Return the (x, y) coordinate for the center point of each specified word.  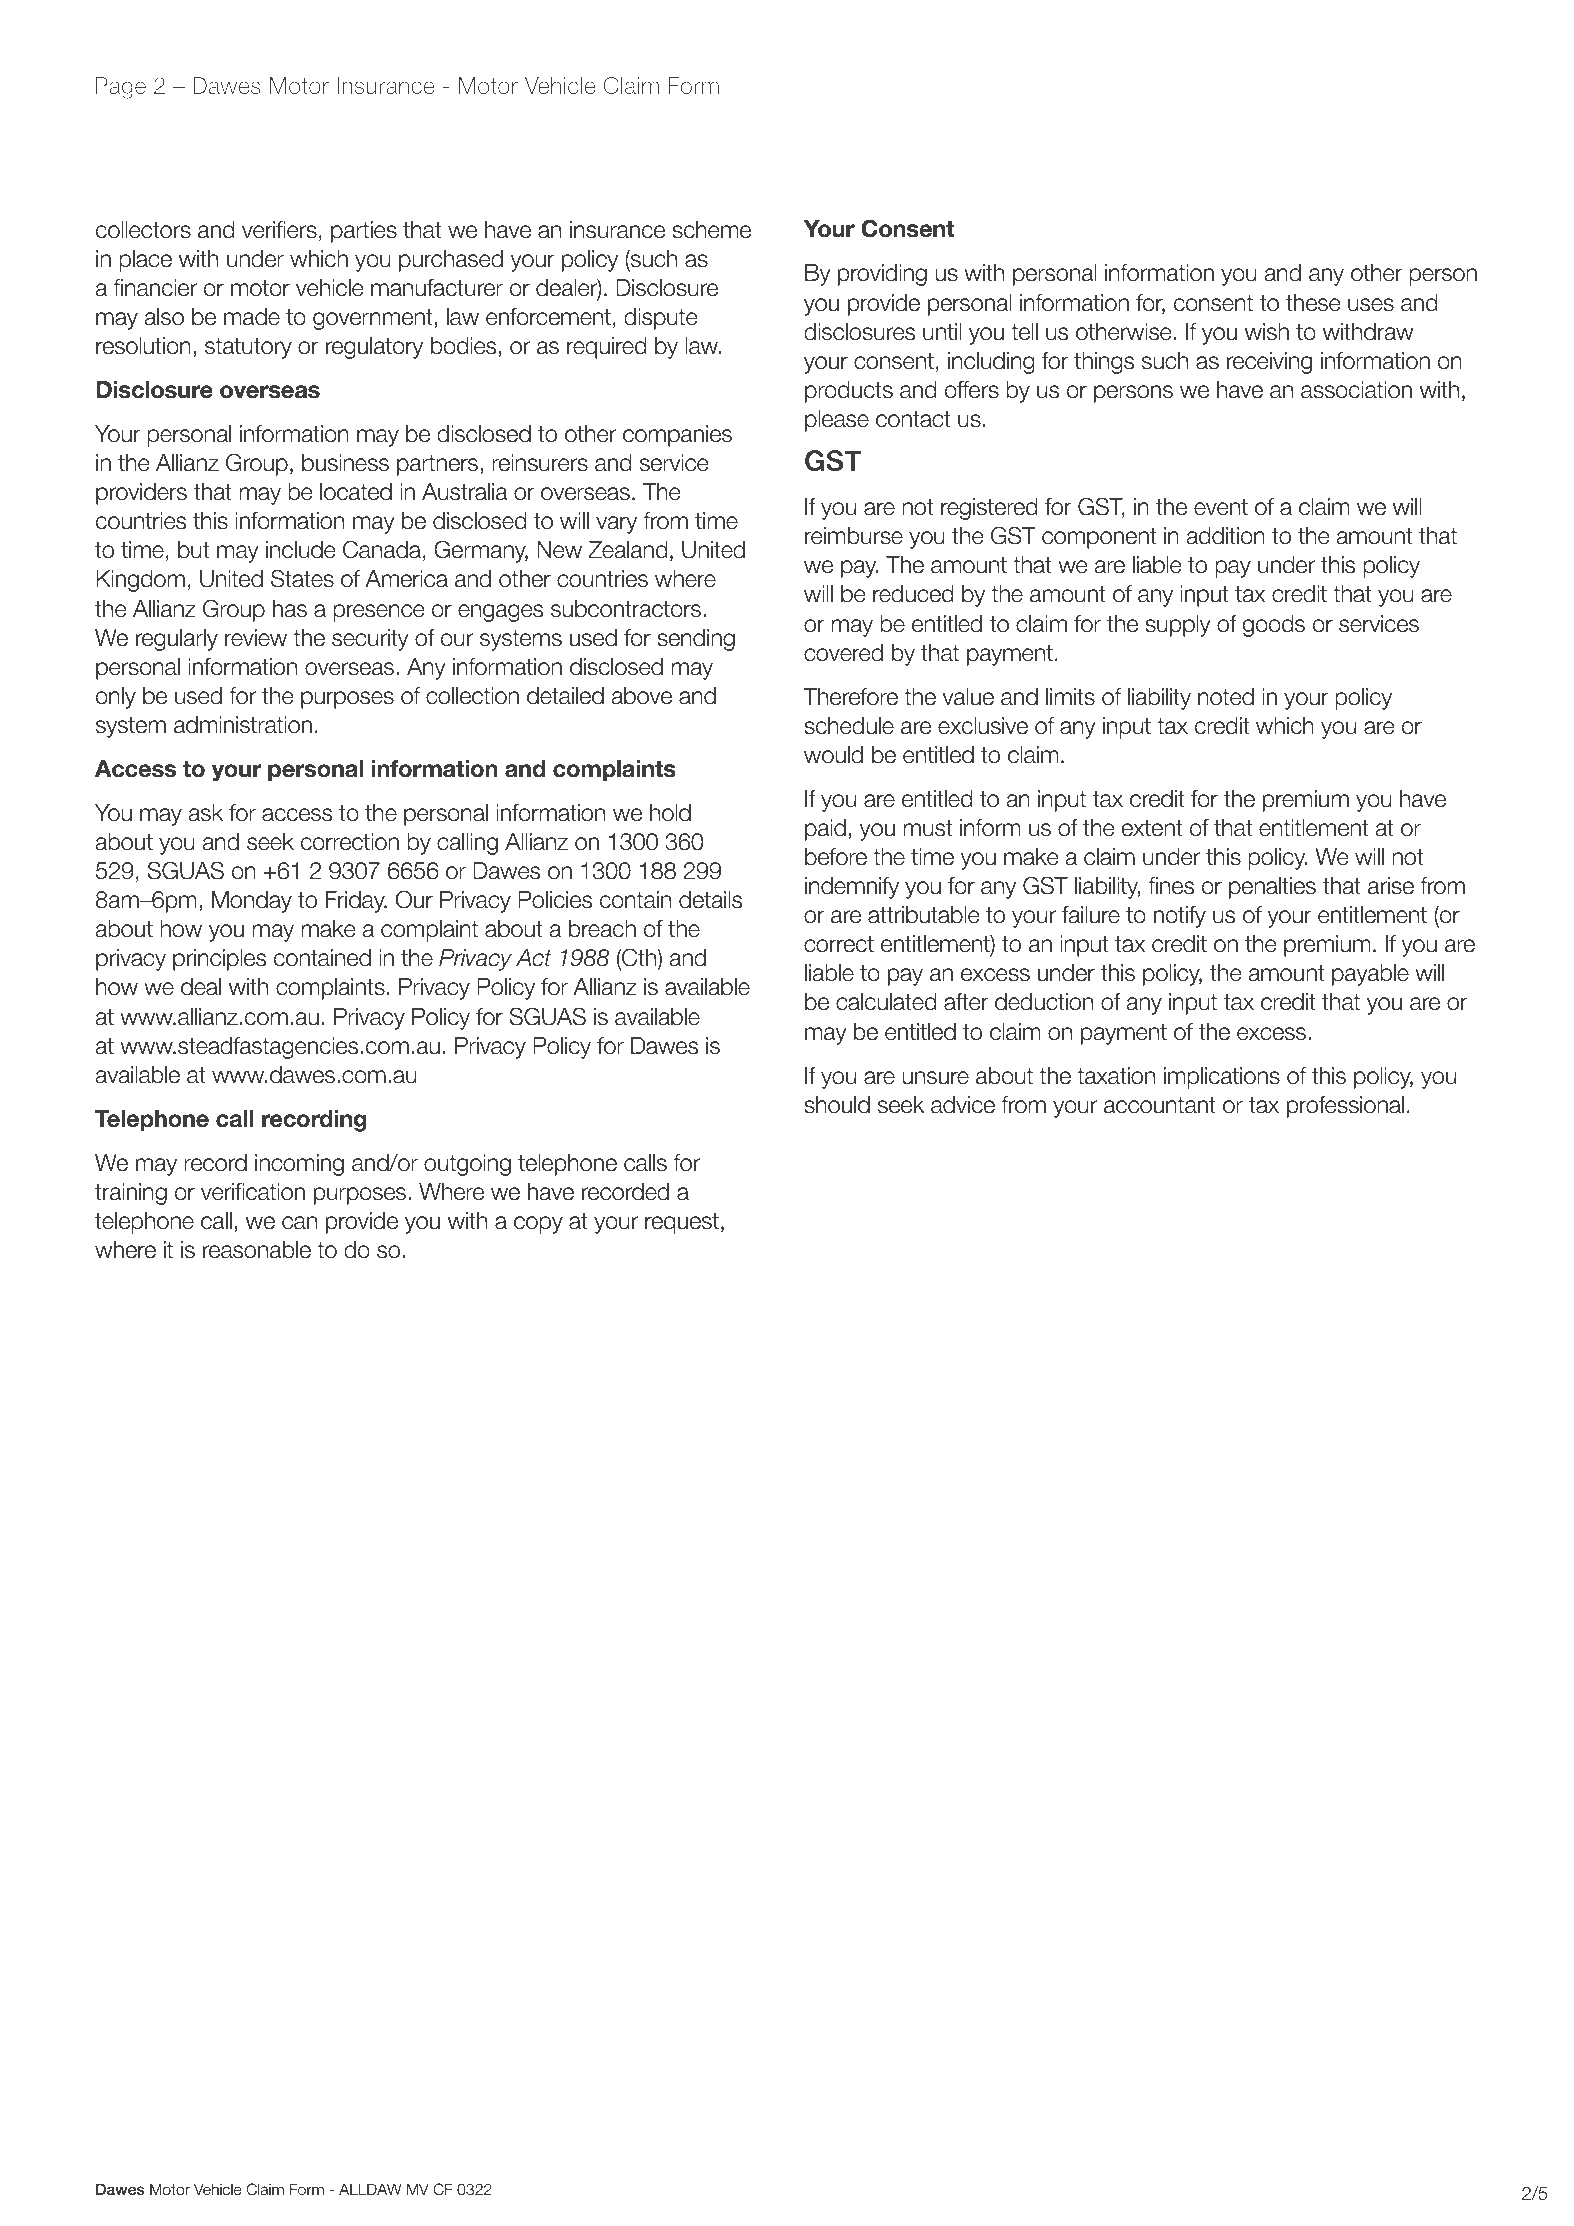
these (1313, 303)
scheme (711, 230)
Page (120, 88)
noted (1226, 697)
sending (696, 640)
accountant (1160, 1105)
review (256, 638)
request (682, 1223)
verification (253, 1192)
